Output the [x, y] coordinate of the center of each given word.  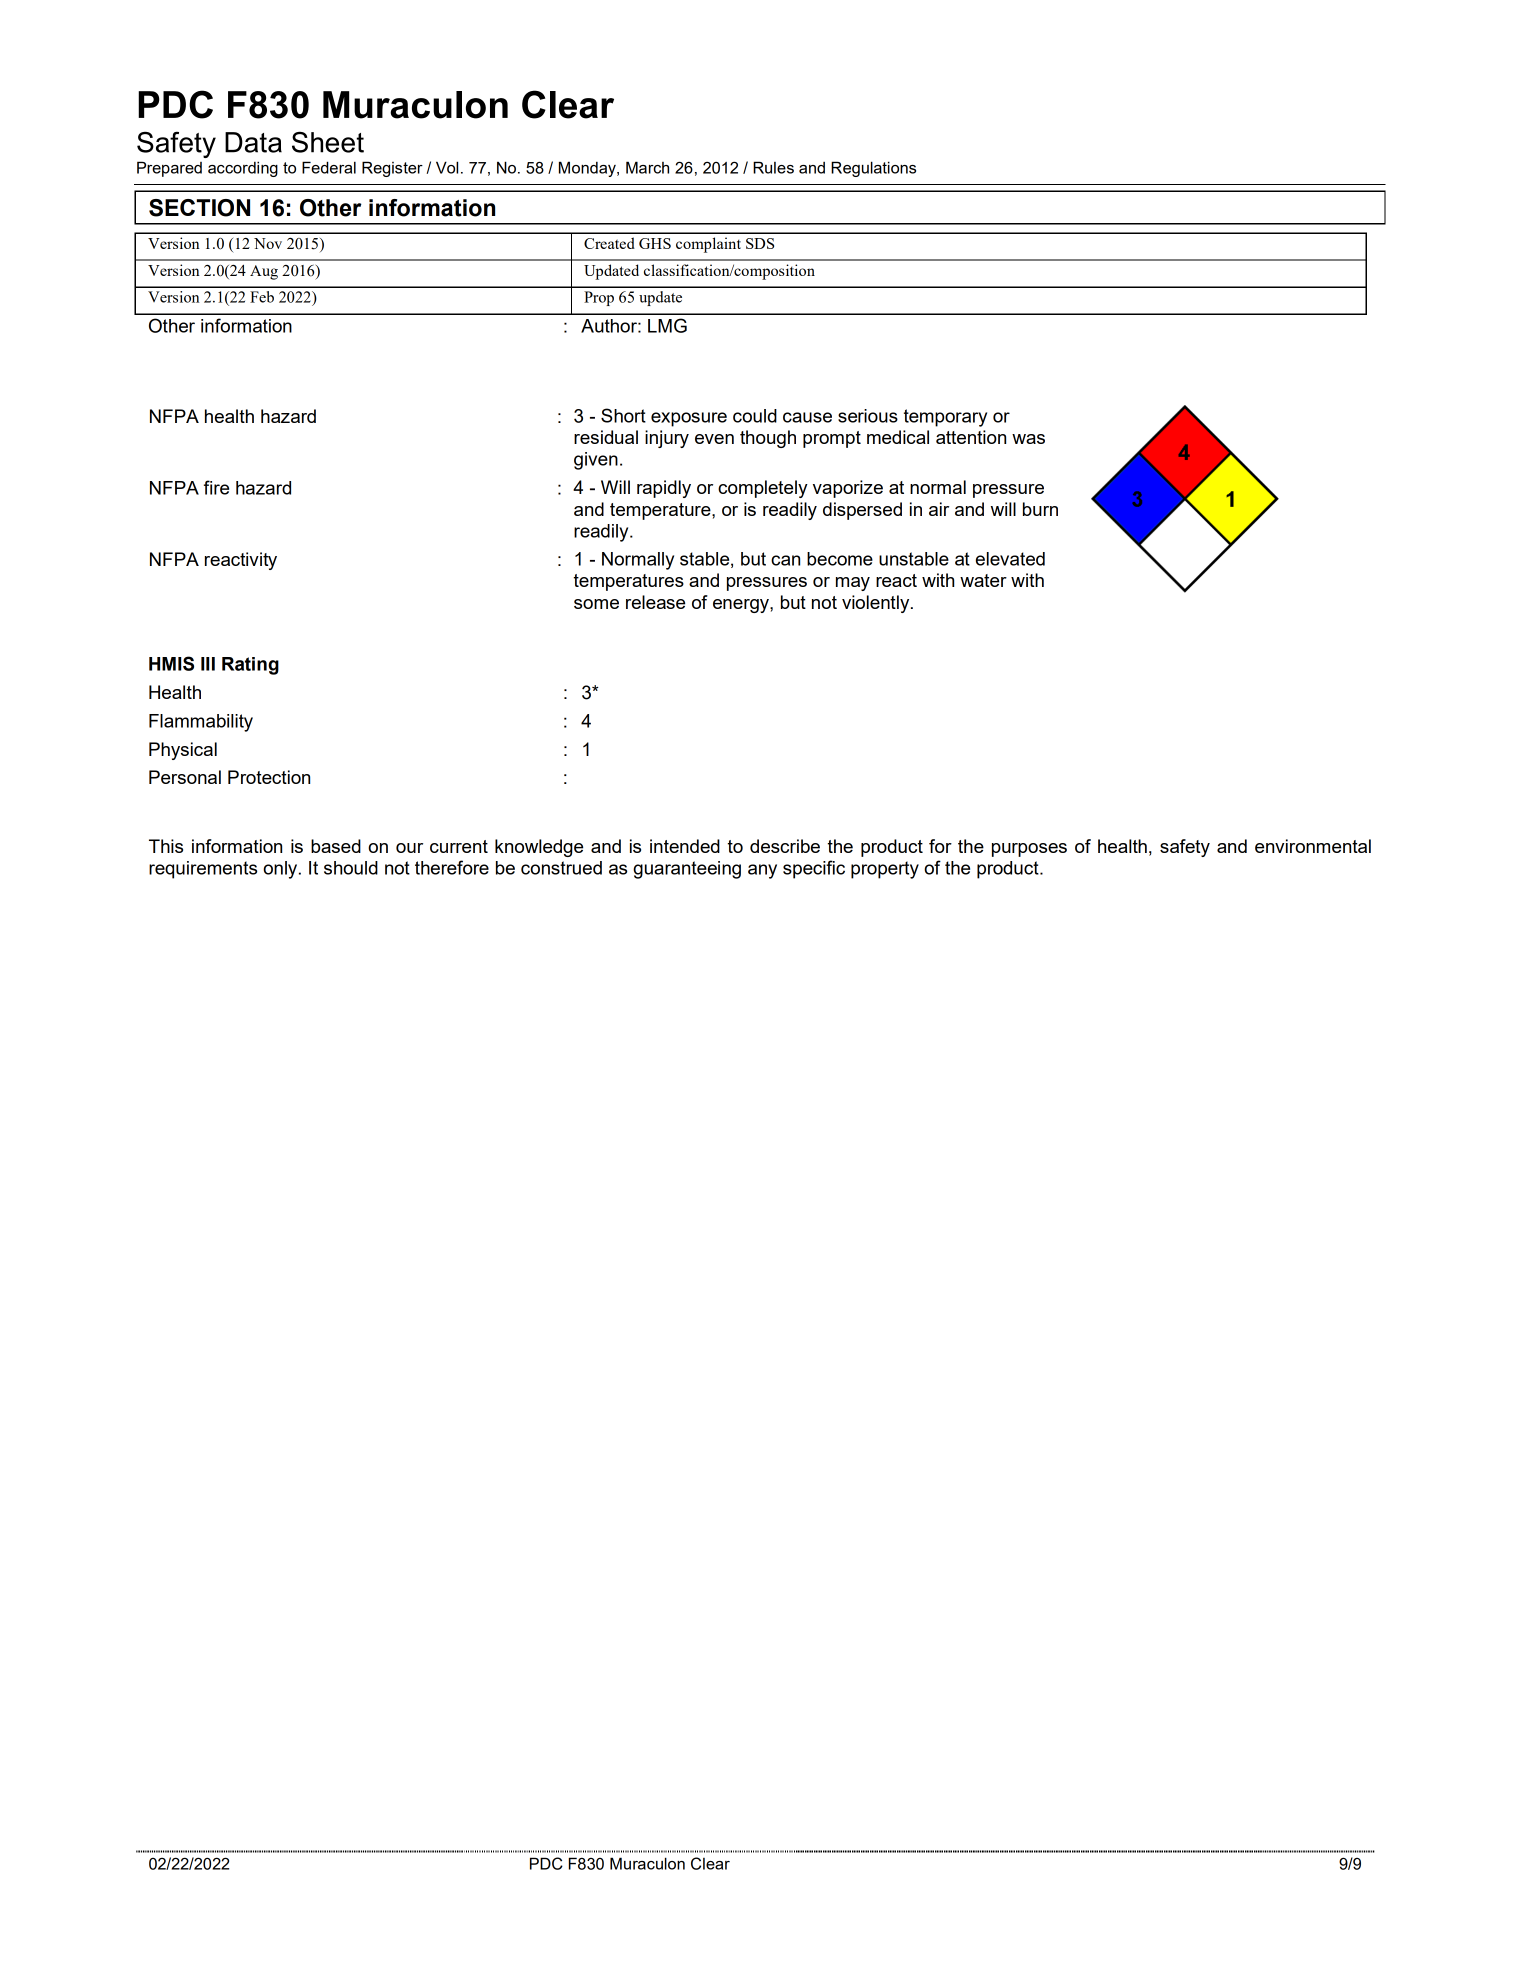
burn [1040, 509]
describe [785, 846]
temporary [945, 418]
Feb [262, 297]
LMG [667, 325]
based [336, 846]
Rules [773, 167]
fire [216, 487]
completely [763, 489]
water [983, 580]
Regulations [873, 169]
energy [742, 606]
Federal [329, 167]
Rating [250, 666]
